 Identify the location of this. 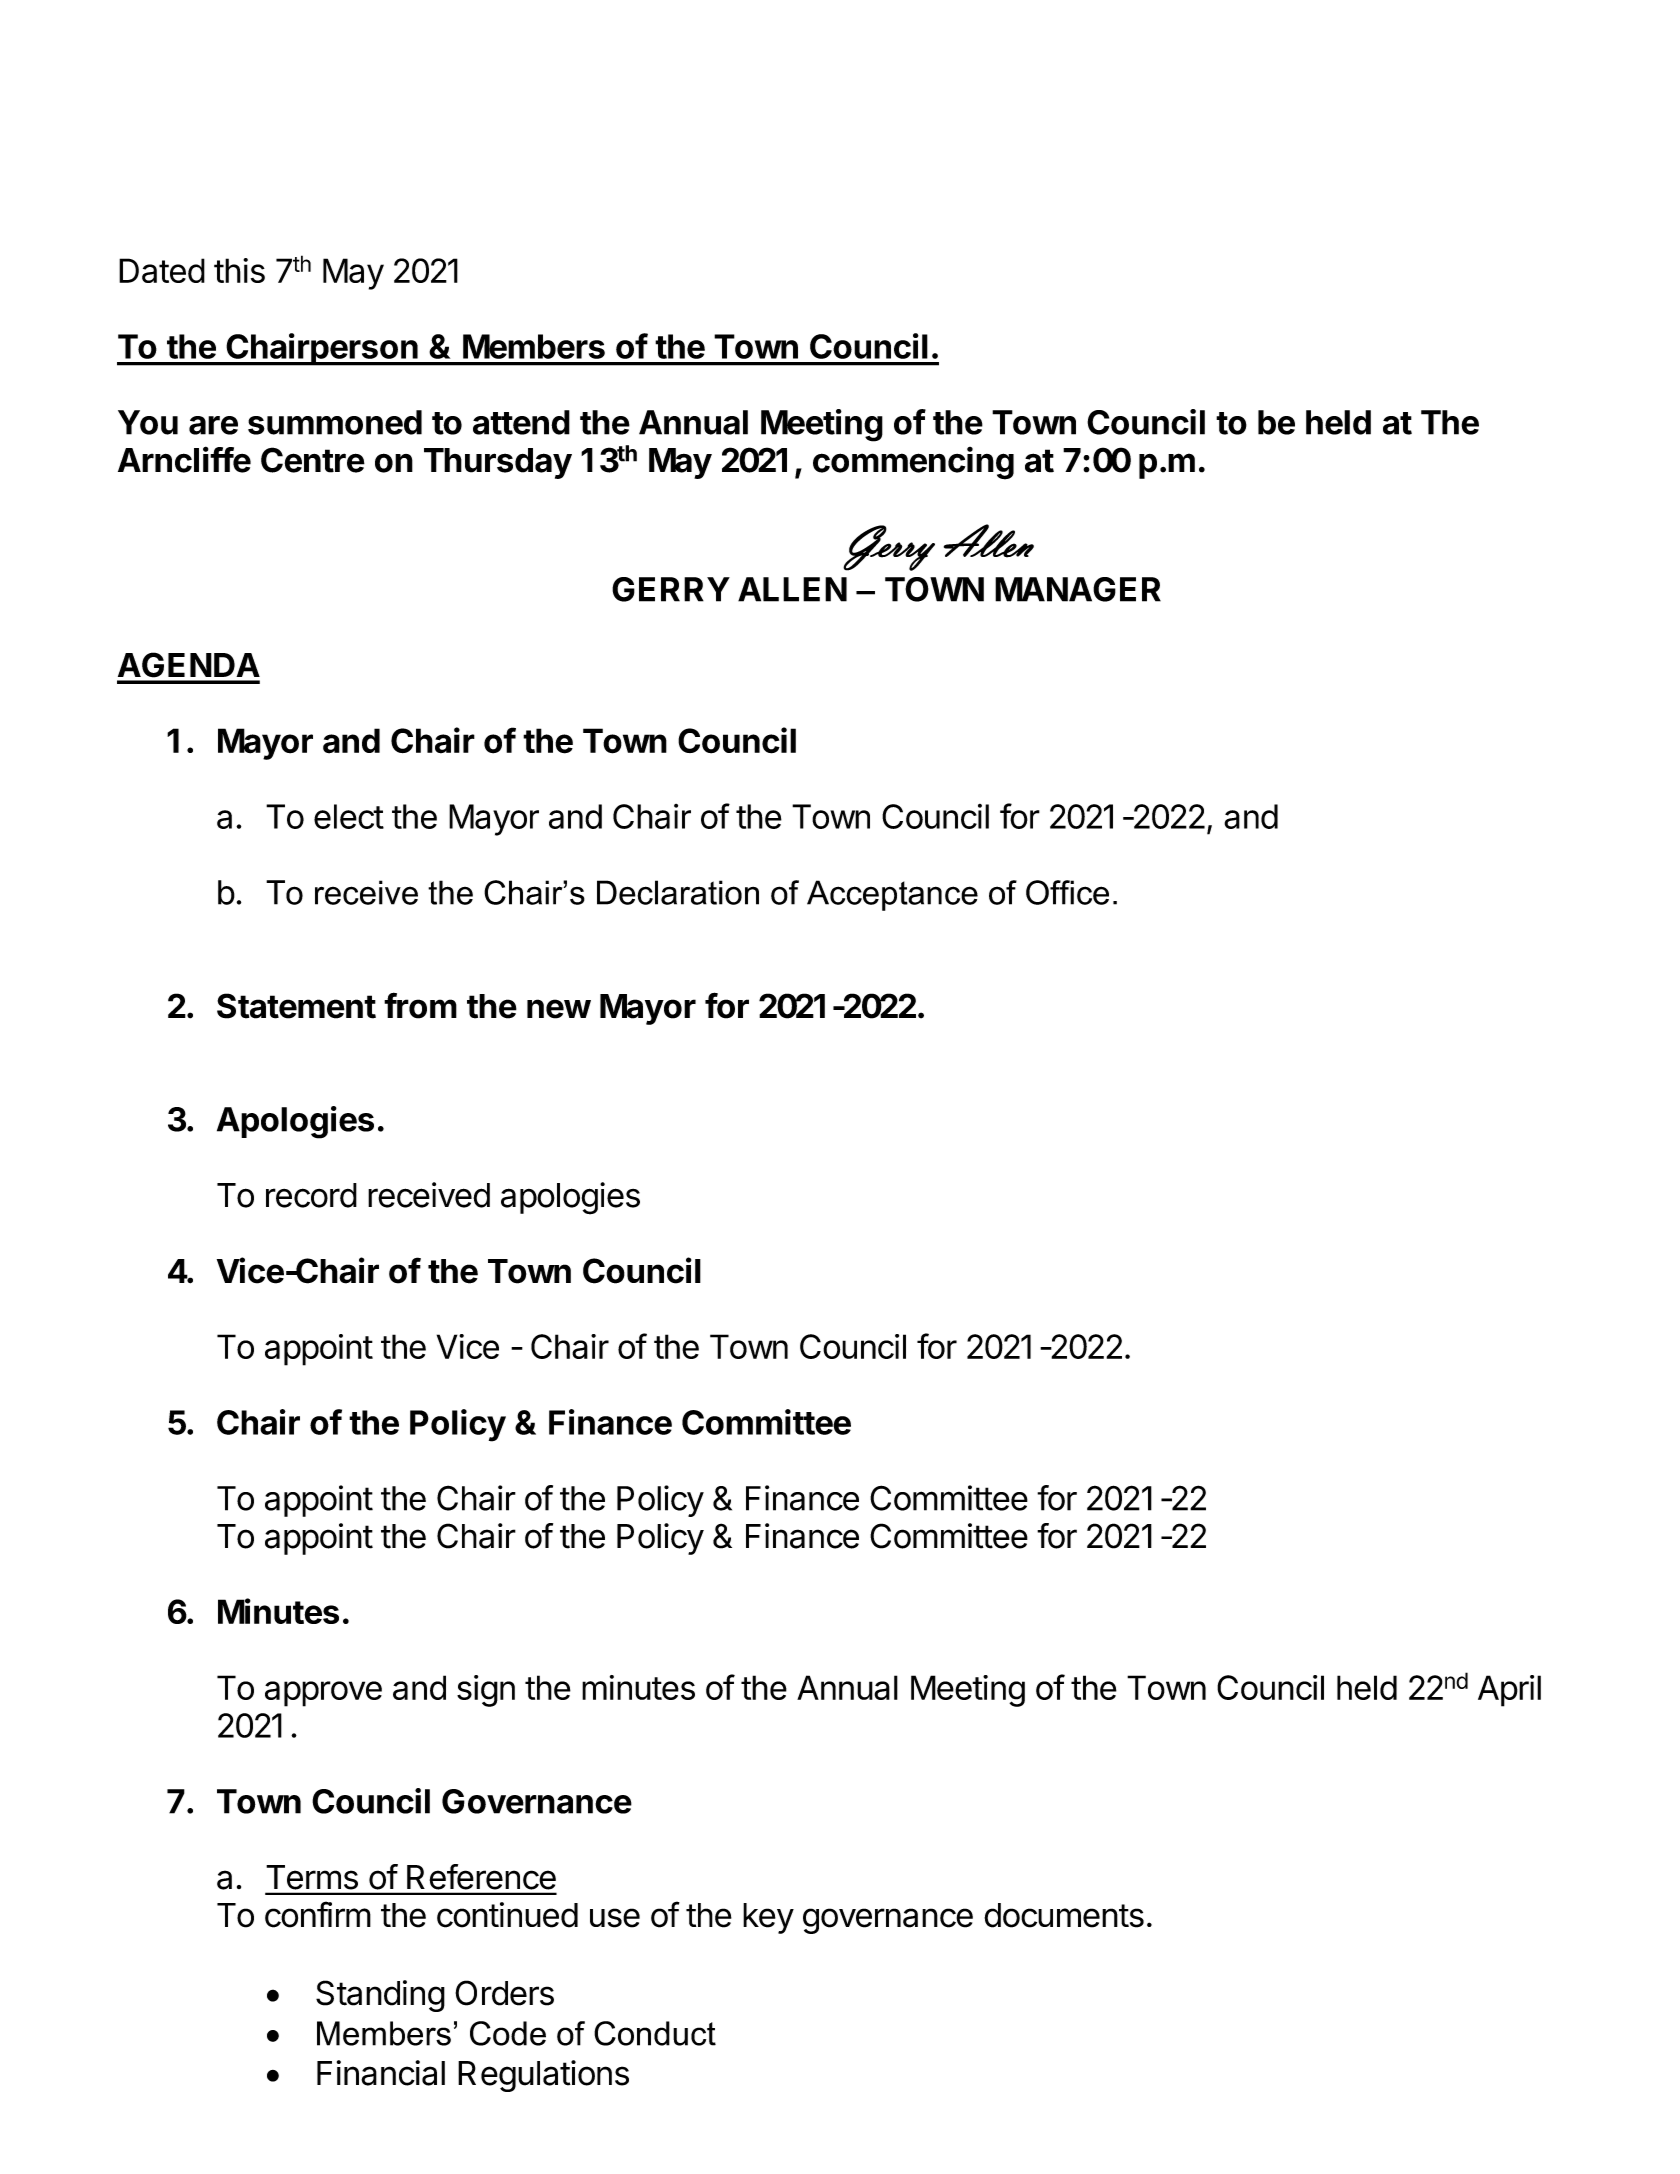
(239, 270).
